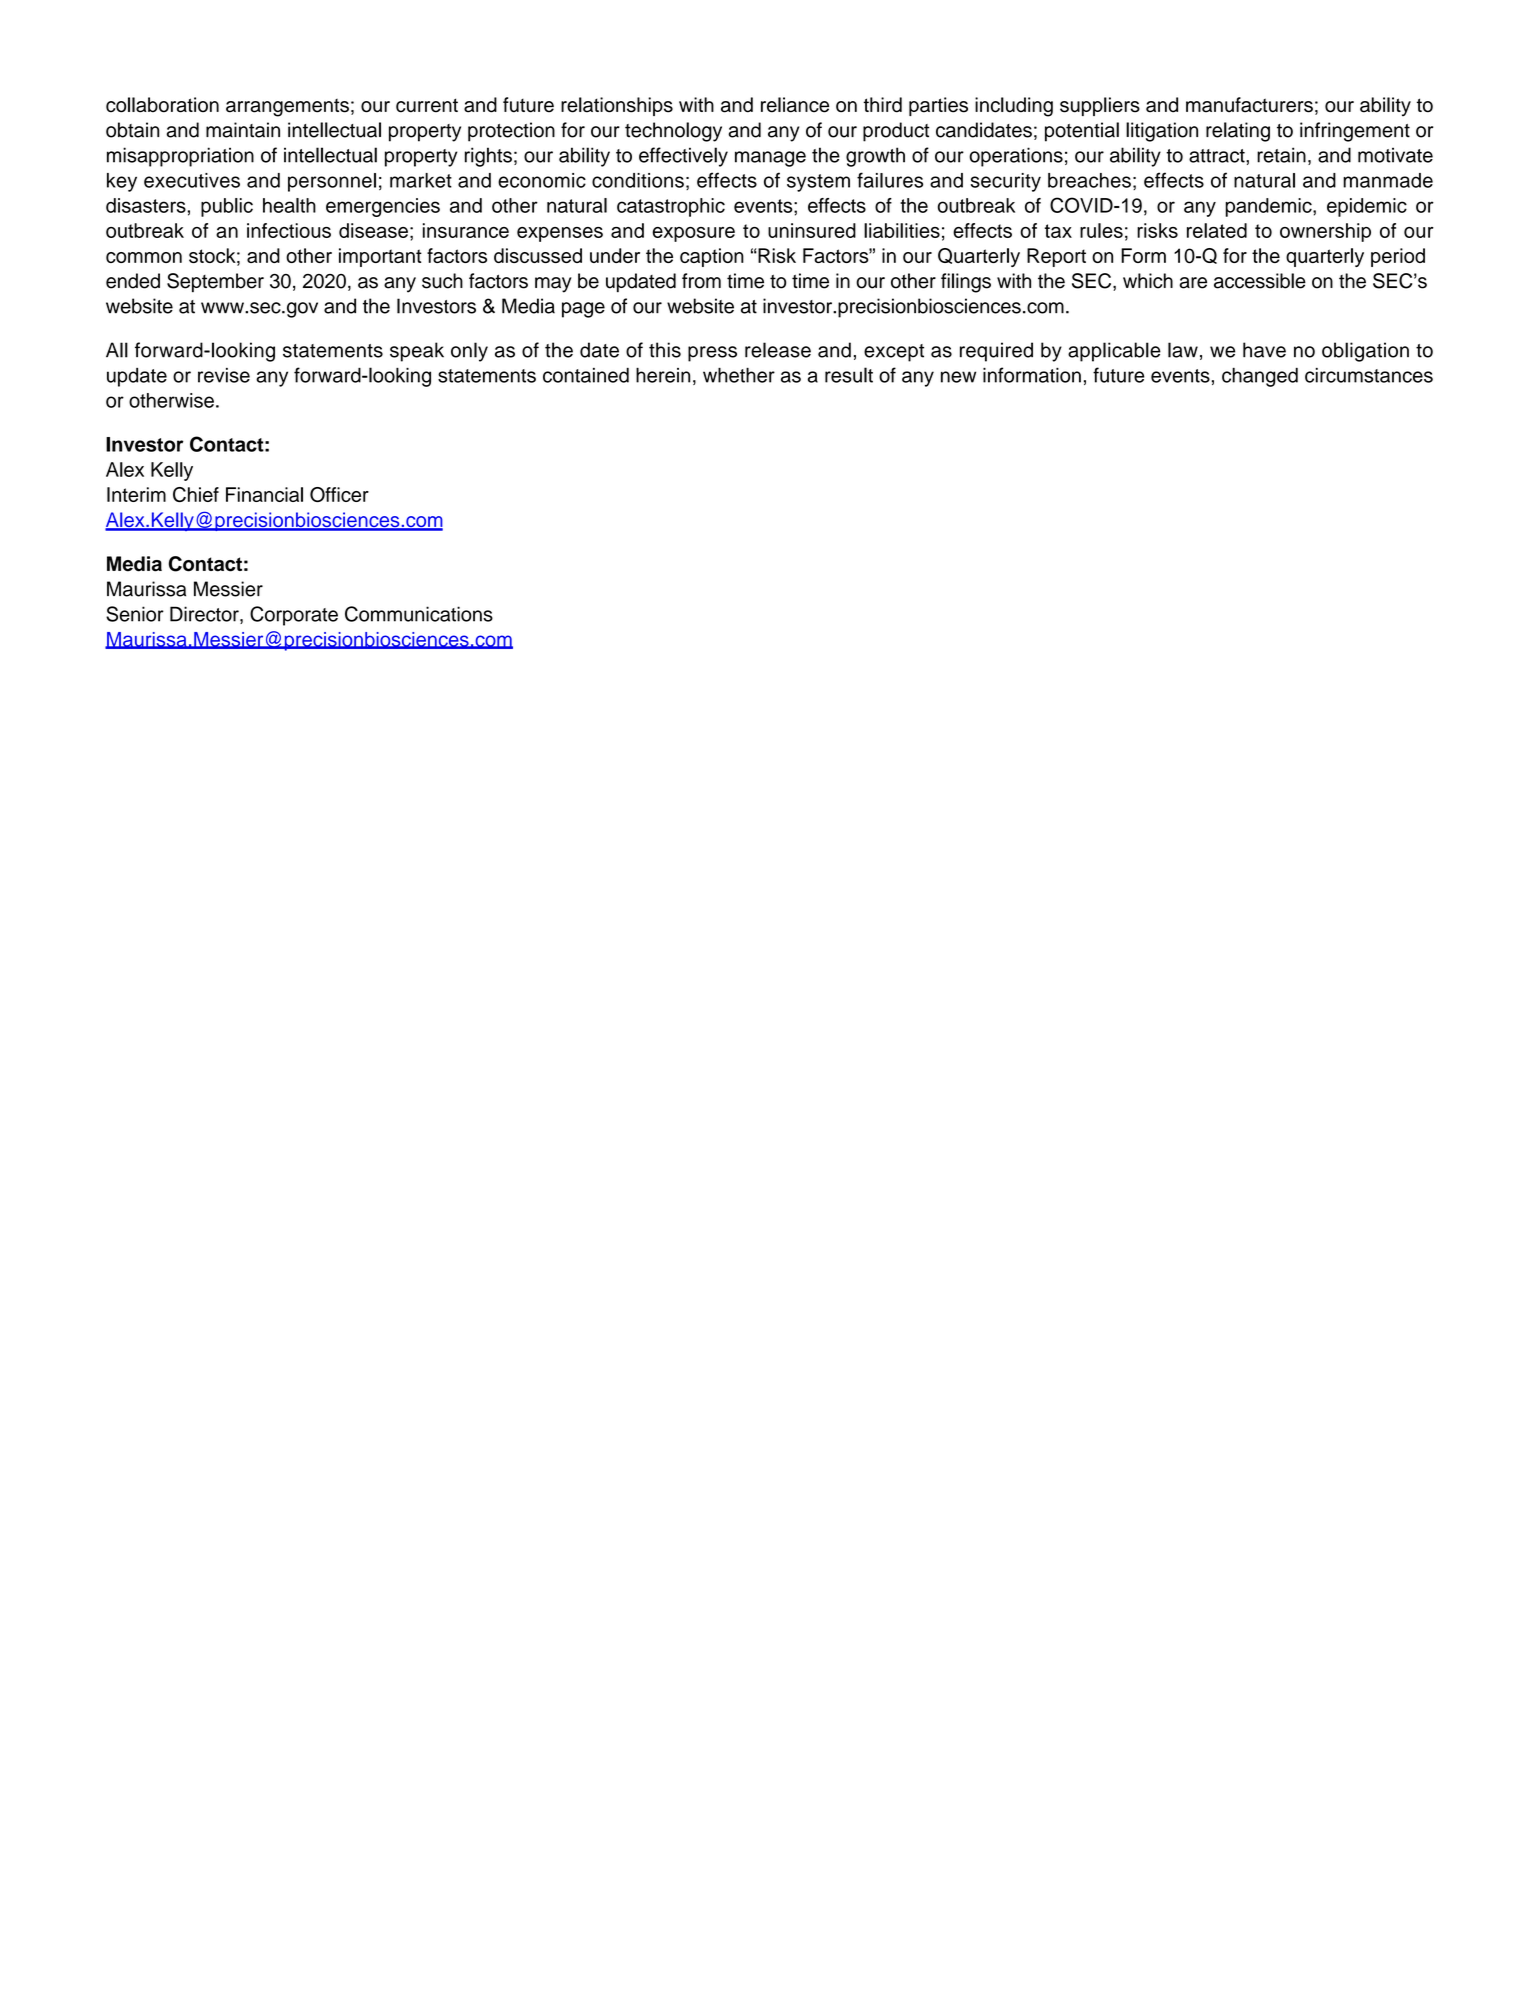 Image resolution: width=1539 pixels, height=1992 pixels. What do you see at coordinates (1217, 230) in the screenshot?
I see `related` at bounding box center [1217, 230].
